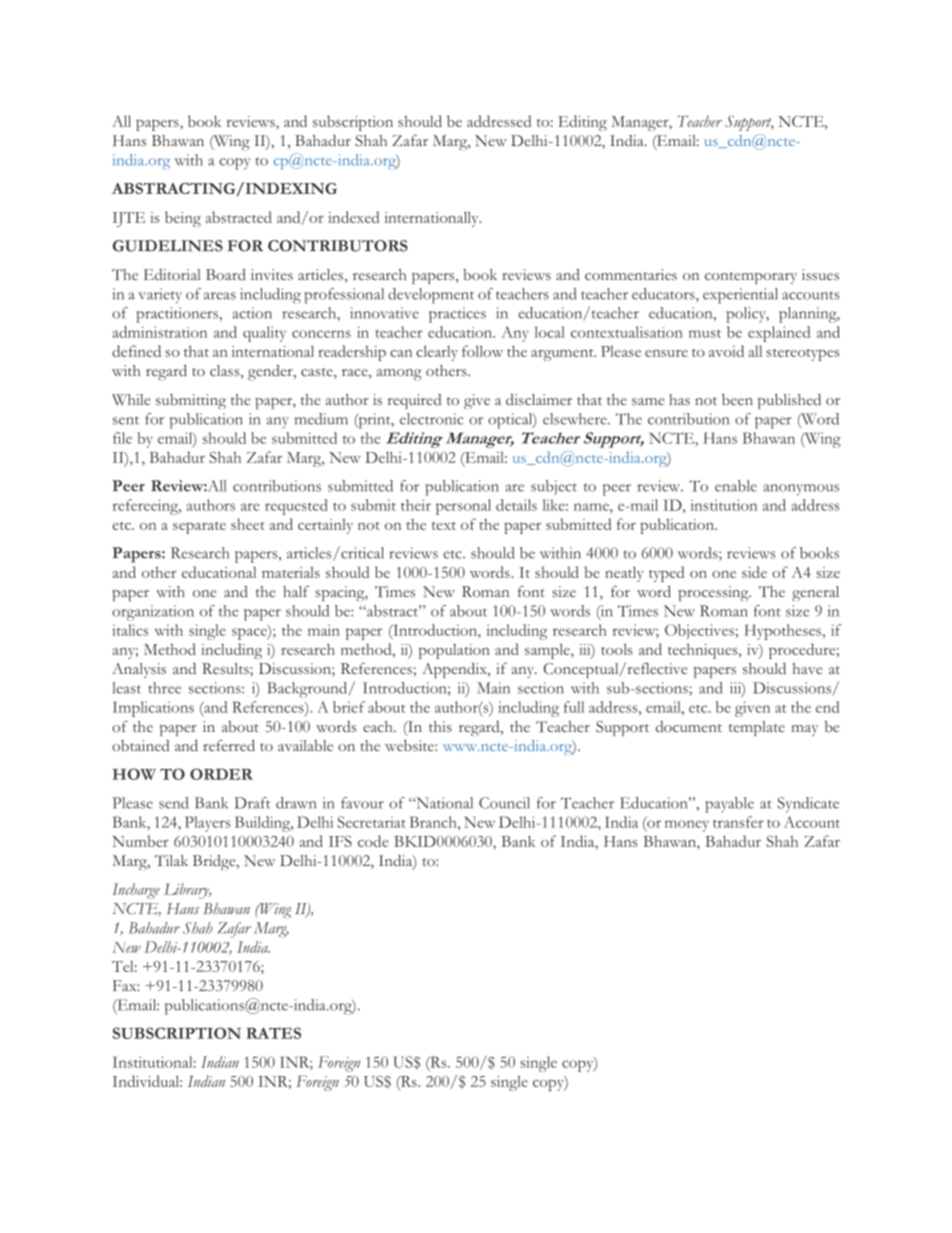 The image size is (952, 1233). Describe the element at coordinates (454, 651) in the page. I see `population` at that location.
